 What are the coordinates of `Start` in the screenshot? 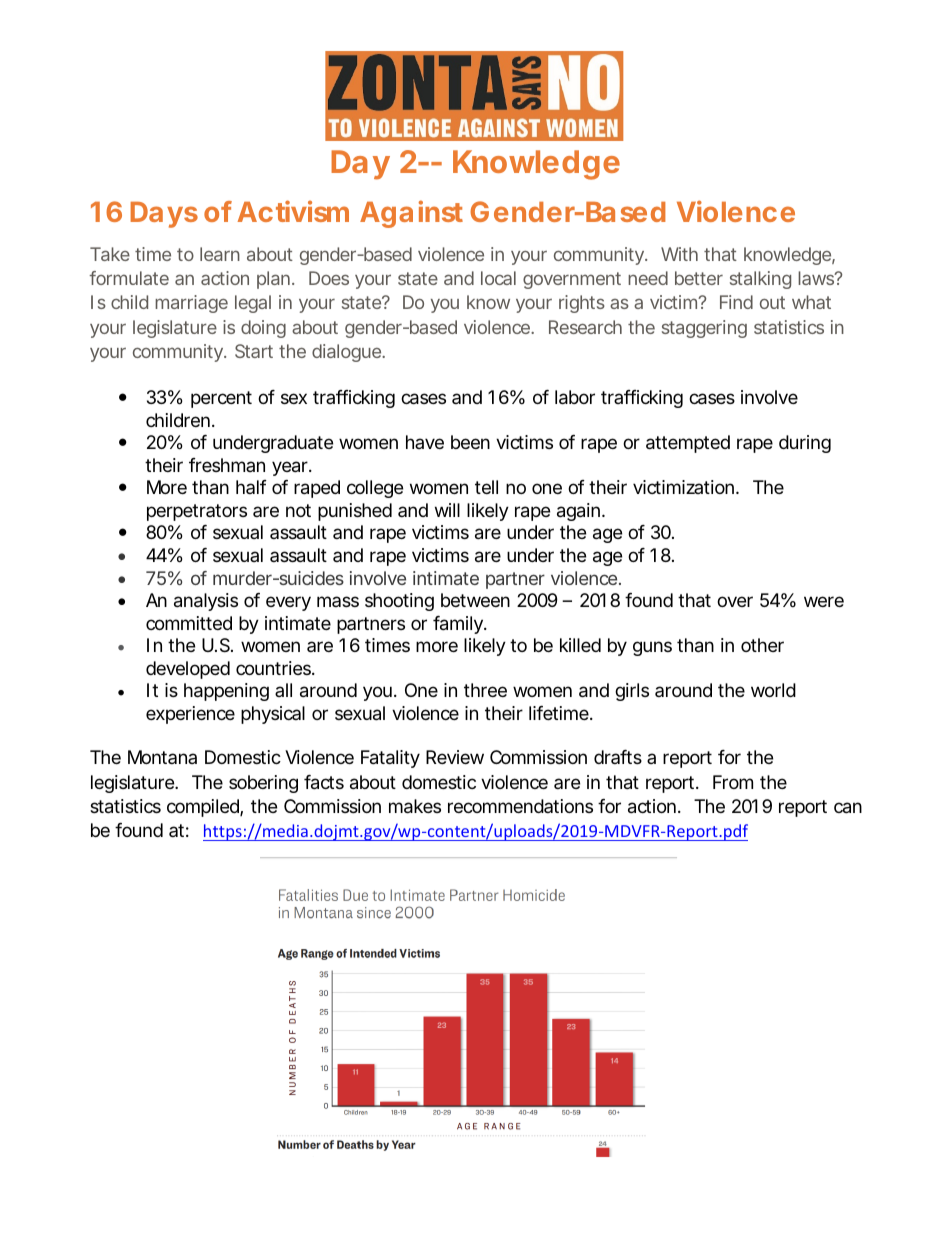 It's located at (254, 351).
